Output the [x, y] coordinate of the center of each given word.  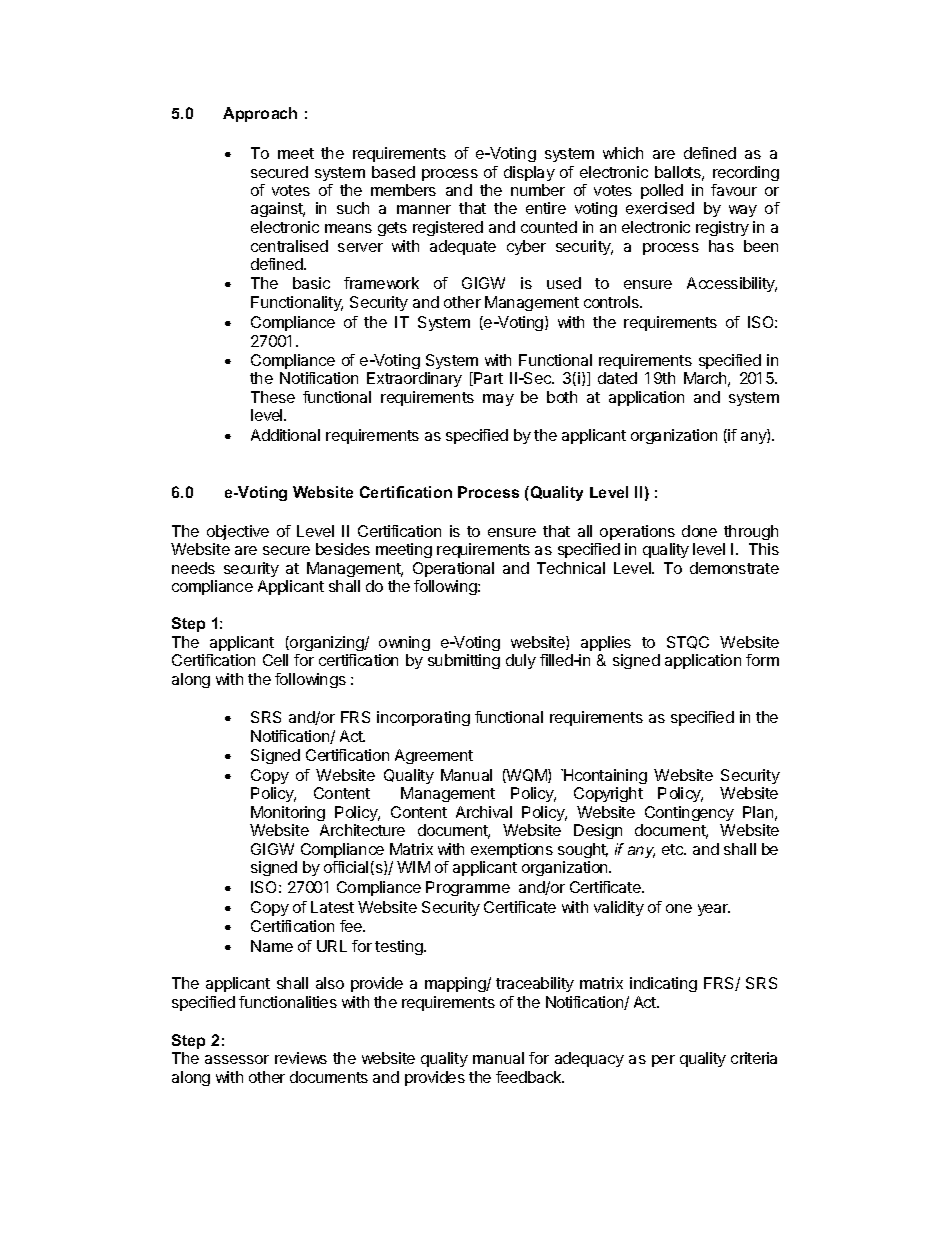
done [699, 531]
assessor [237, 1059]
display [529, 173]
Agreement [434, 756]
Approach [260, 114]
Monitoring [288, 813]
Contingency [689, 813]
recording [746, 173]
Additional [285, 435]
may [498, 400]
